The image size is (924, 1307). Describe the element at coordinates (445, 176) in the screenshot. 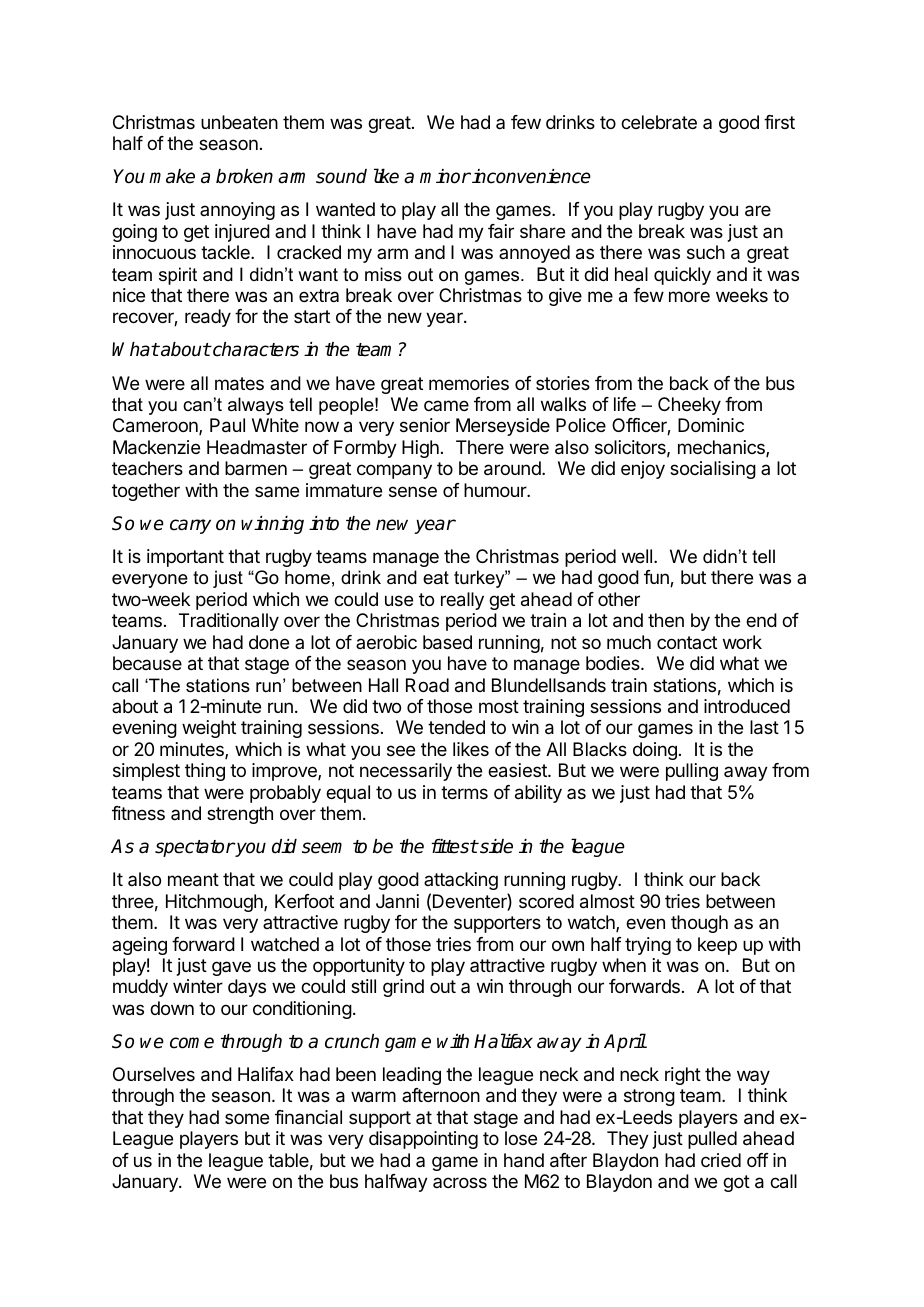

I see `minor` at that location.
